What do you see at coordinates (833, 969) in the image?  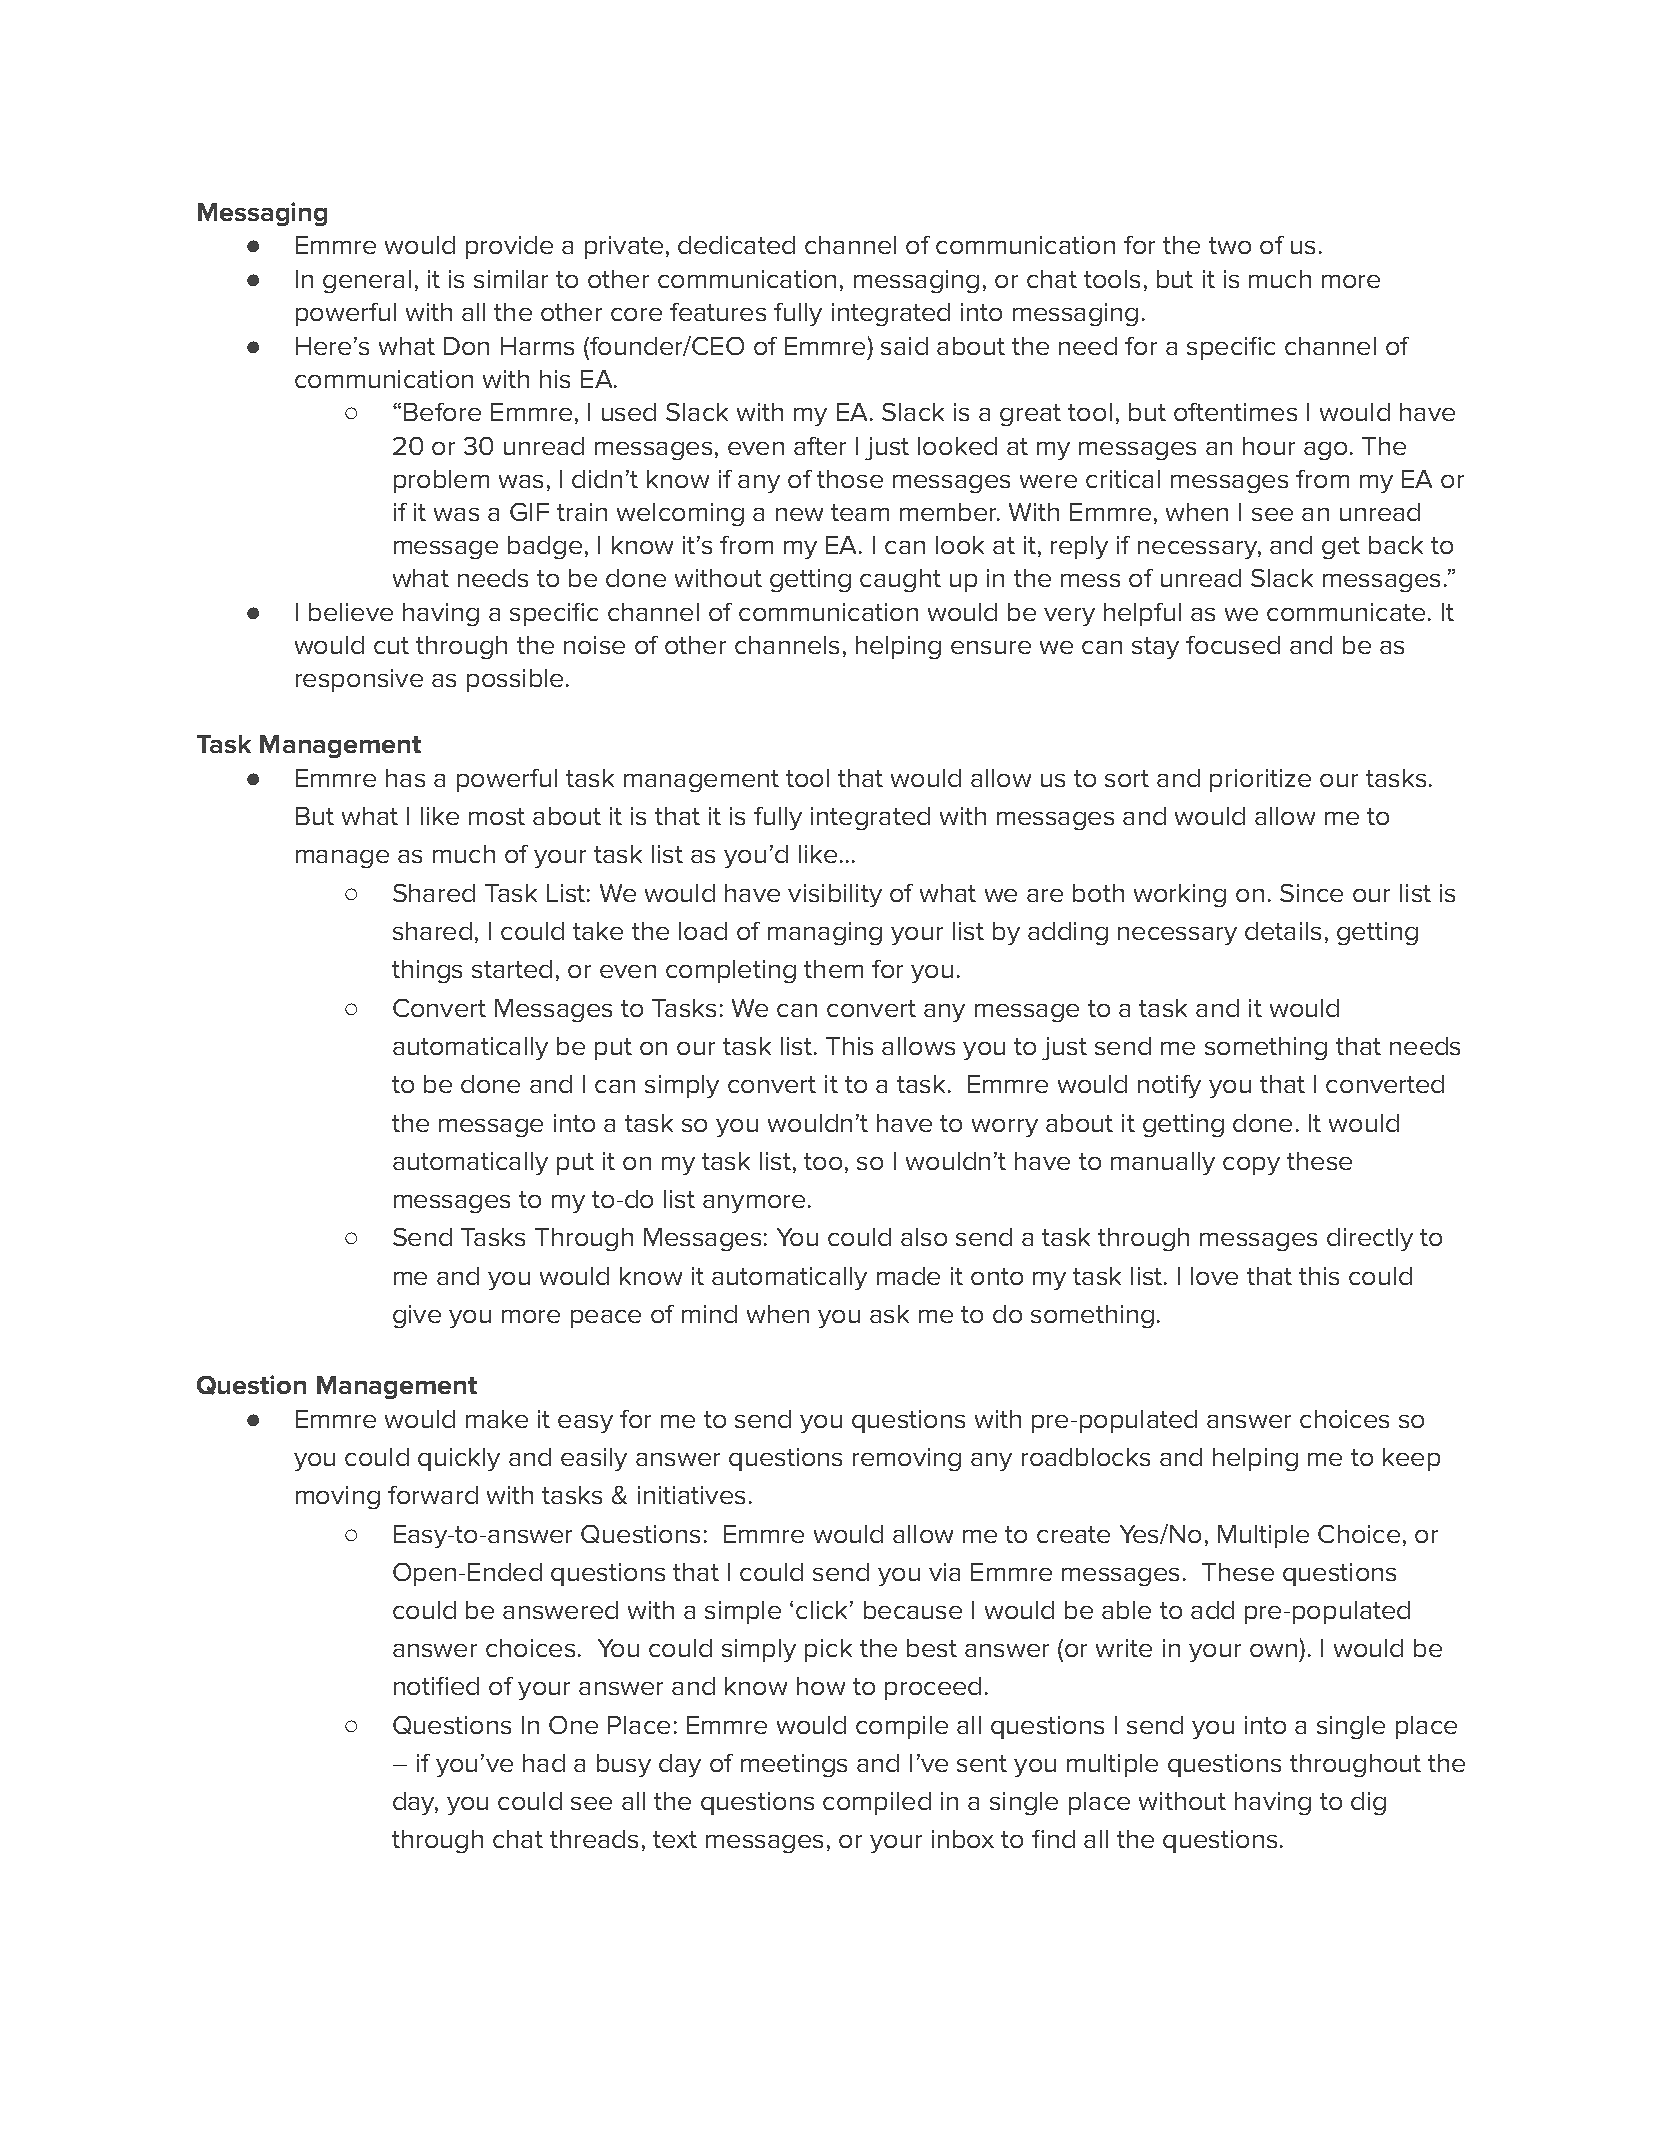 I see `them` at bounding box center [833, 969].
